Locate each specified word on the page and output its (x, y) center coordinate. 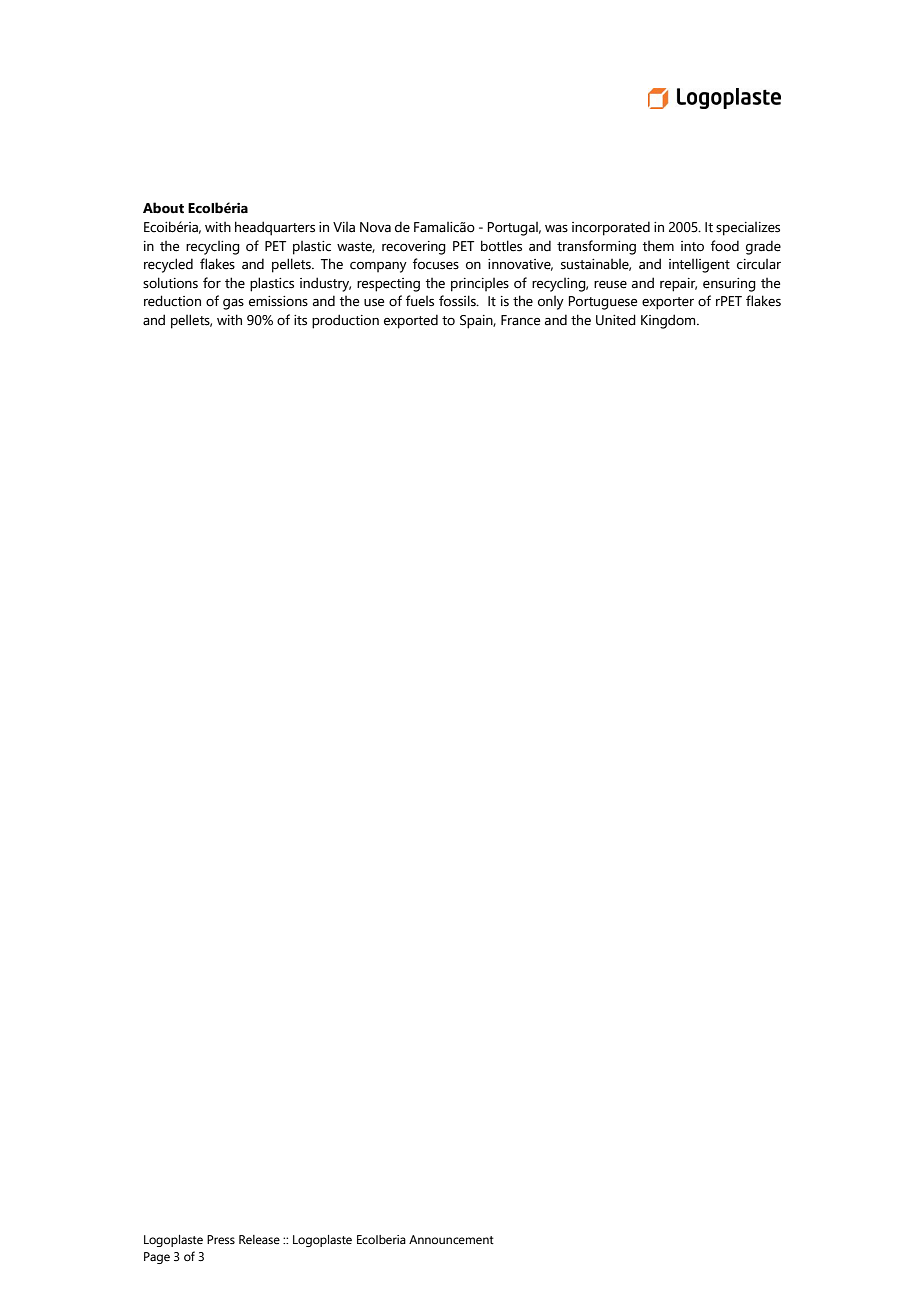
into (692, 246)
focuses (436, 264)
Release (259, 1239)
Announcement (451, 1239)
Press (221, 1239)
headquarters (275, 228)
